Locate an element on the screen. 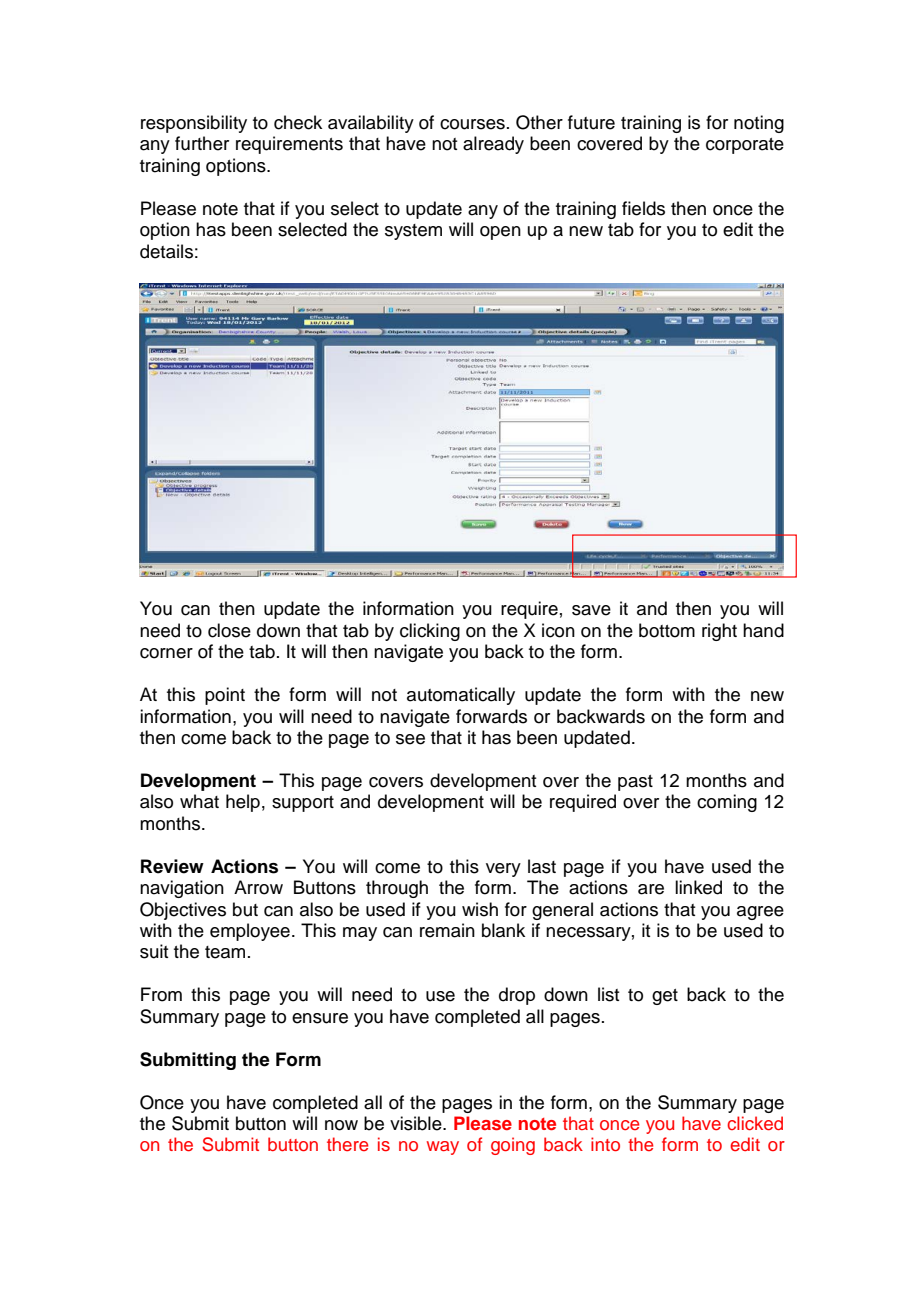  corporate is located at coordinates (745, 146).
